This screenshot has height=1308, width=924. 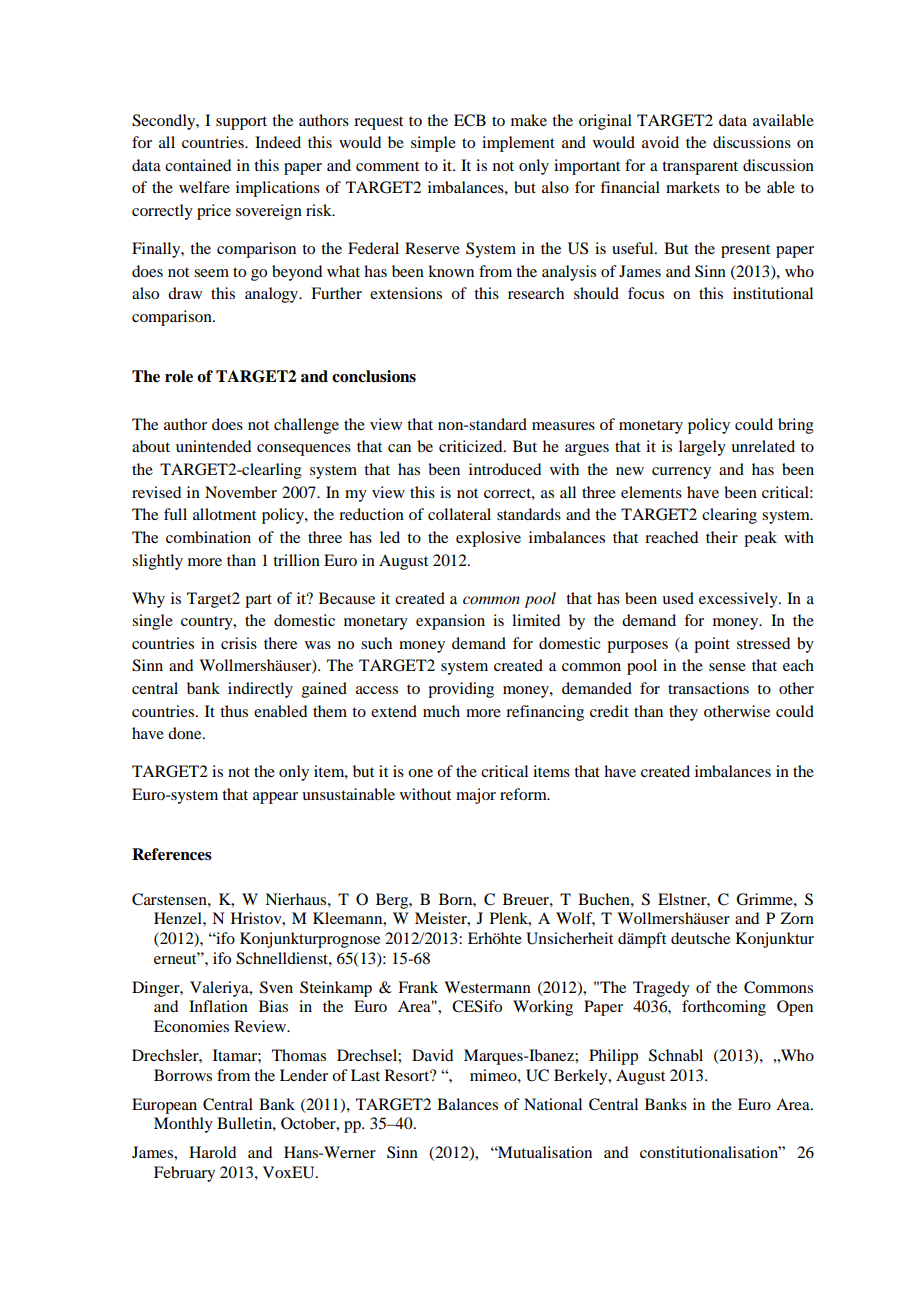 I want to click on they, so click(x=683, y=713).
